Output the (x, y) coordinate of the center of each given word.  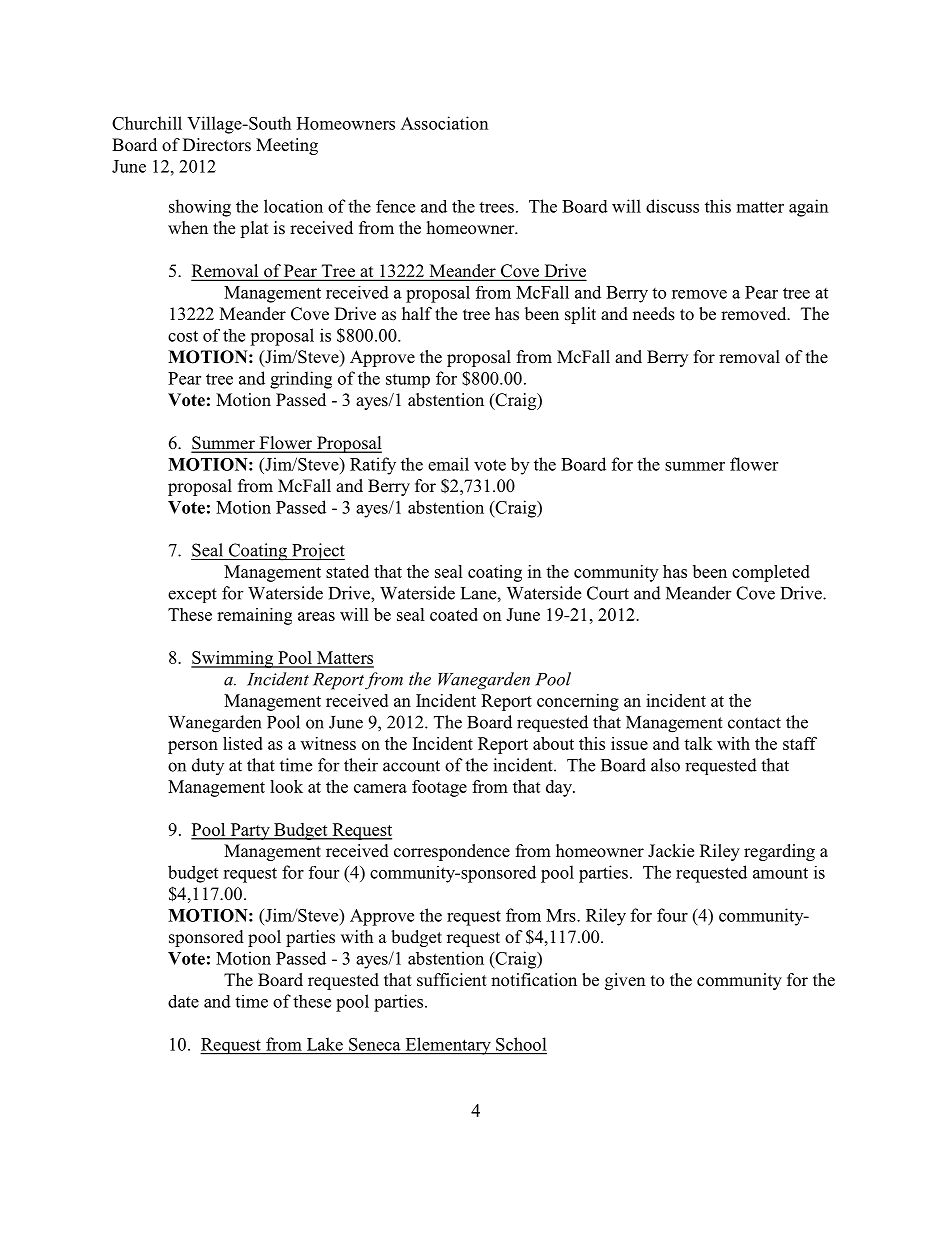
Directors (217, 145)
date (183, 1001)
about (553, 743)
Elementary (448, 1046)
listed (243, 743)
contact (754, 723)
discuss (672, 206)
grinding (301, 380)
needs (654, 314)
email (448, 464)
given (625, 981)
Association (445, 123)
